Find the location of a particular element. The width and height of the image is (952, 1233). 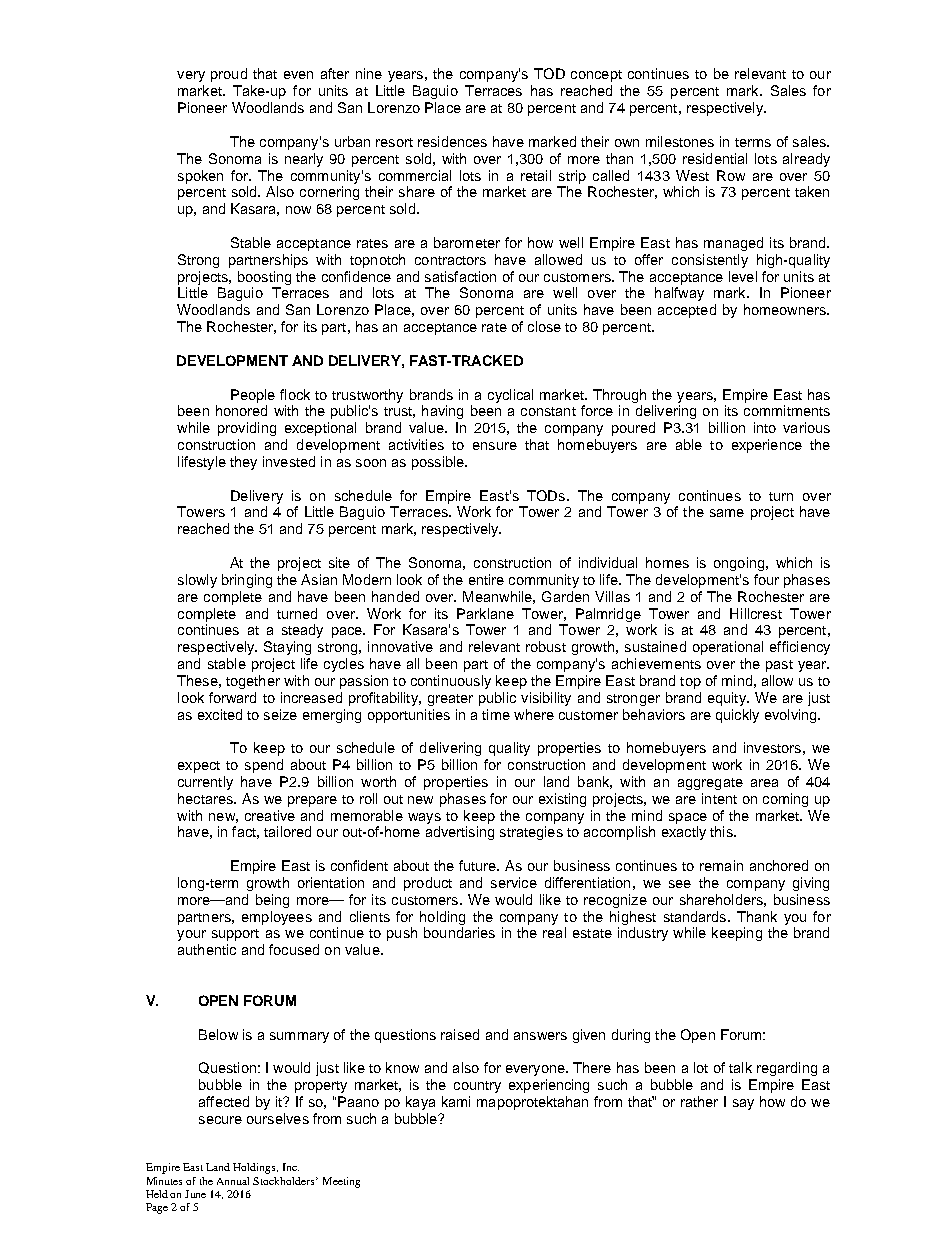

experience is located at coordinates (767, 446).
